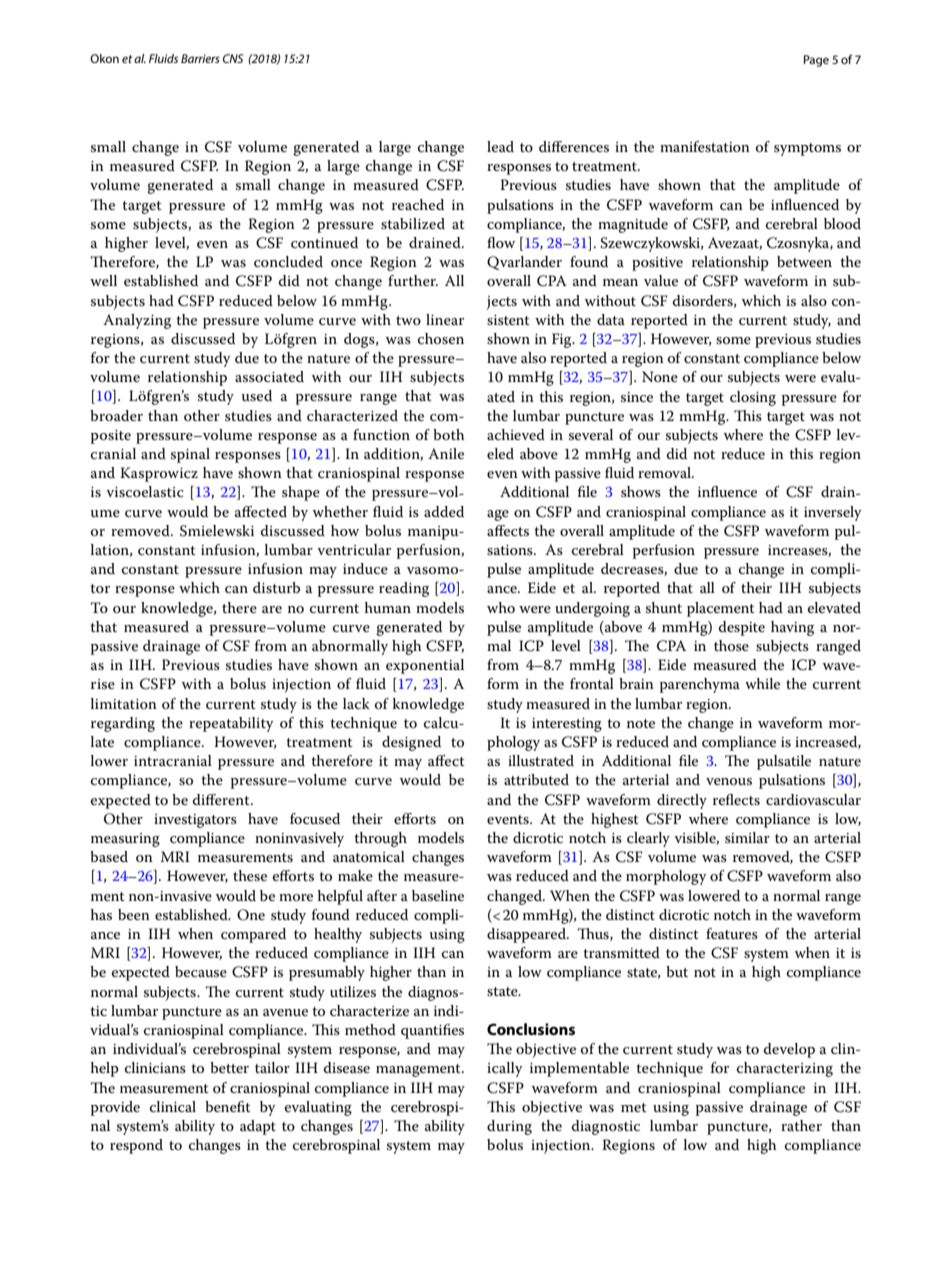  I want to click on attributed, so click(536, 779).
